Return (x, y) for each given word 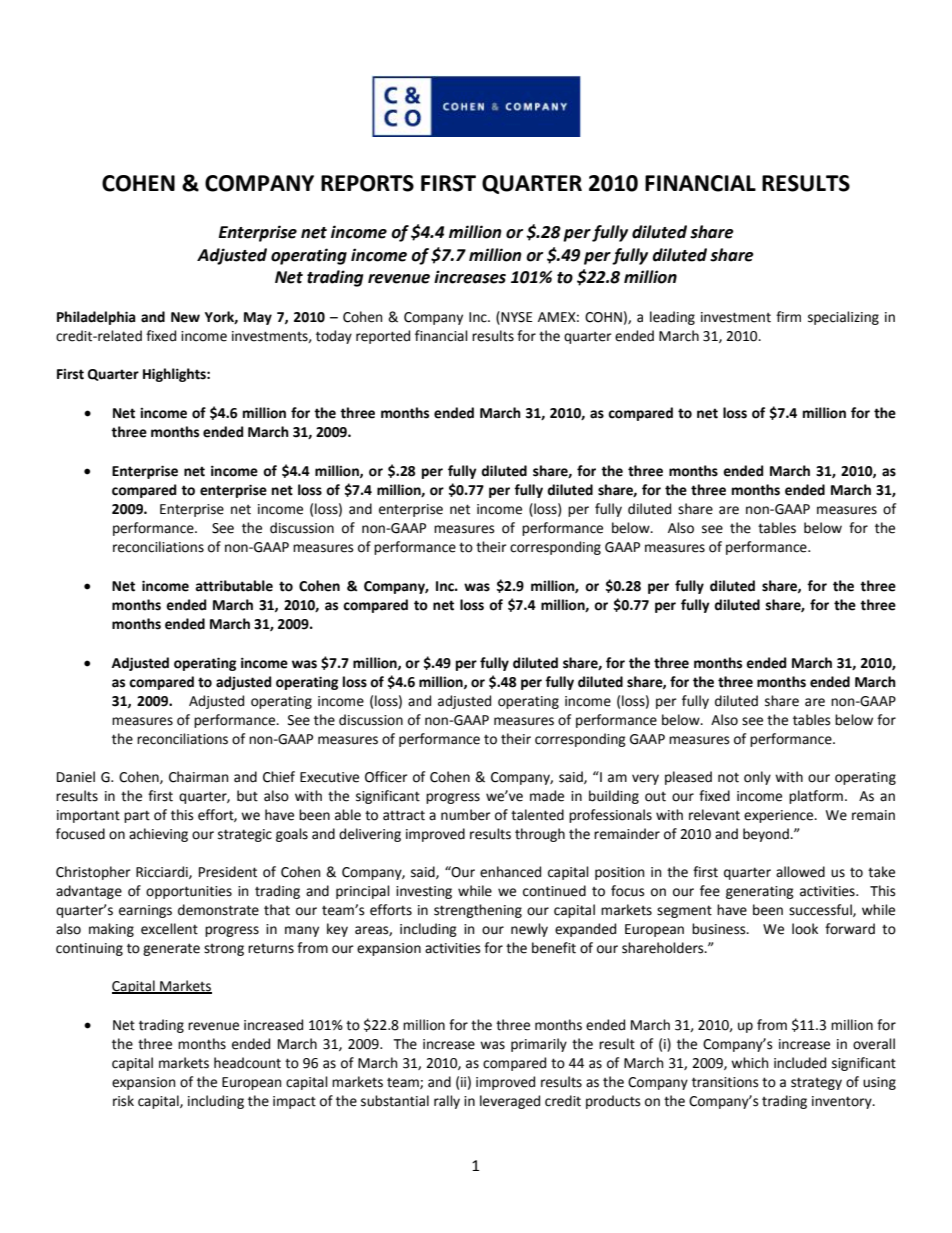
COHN (603, 317)
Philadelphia (96, 318)
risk (123, 1101)
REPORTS (367, 183)
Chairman (198, 777)
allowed (800, 872)
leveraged (510, 1102)
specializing (843, 318)
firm (788, 316)
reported (383, 337)
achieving (158, 835)
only (757, 778)
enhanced (510, 872)
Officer (386, 777)
